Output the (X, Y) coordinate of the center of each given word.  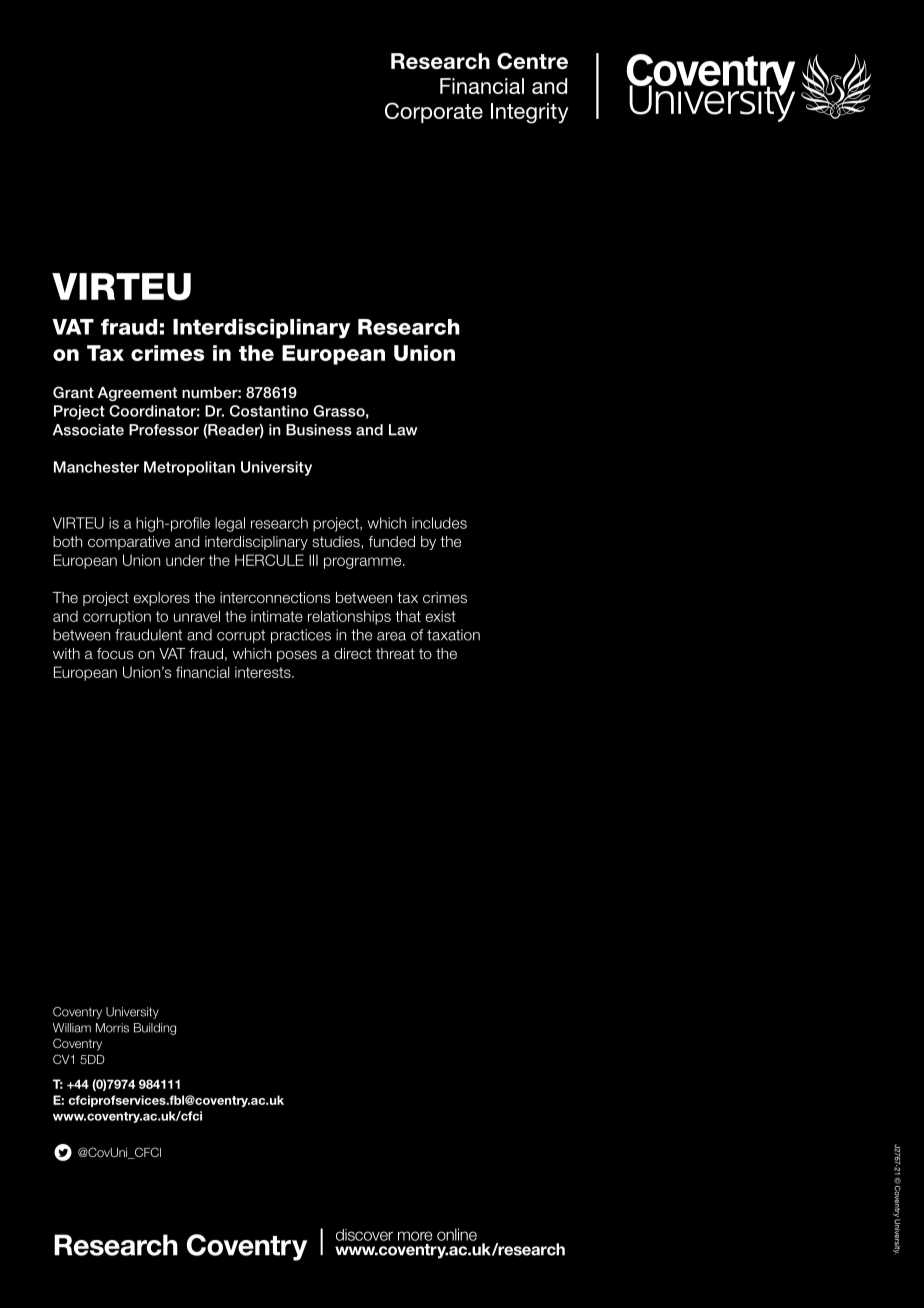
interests (264, 672)
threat (395, 654)
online (457, 1234)
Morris (112, 1028)
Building (155, 1029)
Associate (88, 430)
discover (364, 1235)
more (415, 1236)
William (72, 1028)
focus (115, 653)
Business (319, 430)
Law (403, 430)
